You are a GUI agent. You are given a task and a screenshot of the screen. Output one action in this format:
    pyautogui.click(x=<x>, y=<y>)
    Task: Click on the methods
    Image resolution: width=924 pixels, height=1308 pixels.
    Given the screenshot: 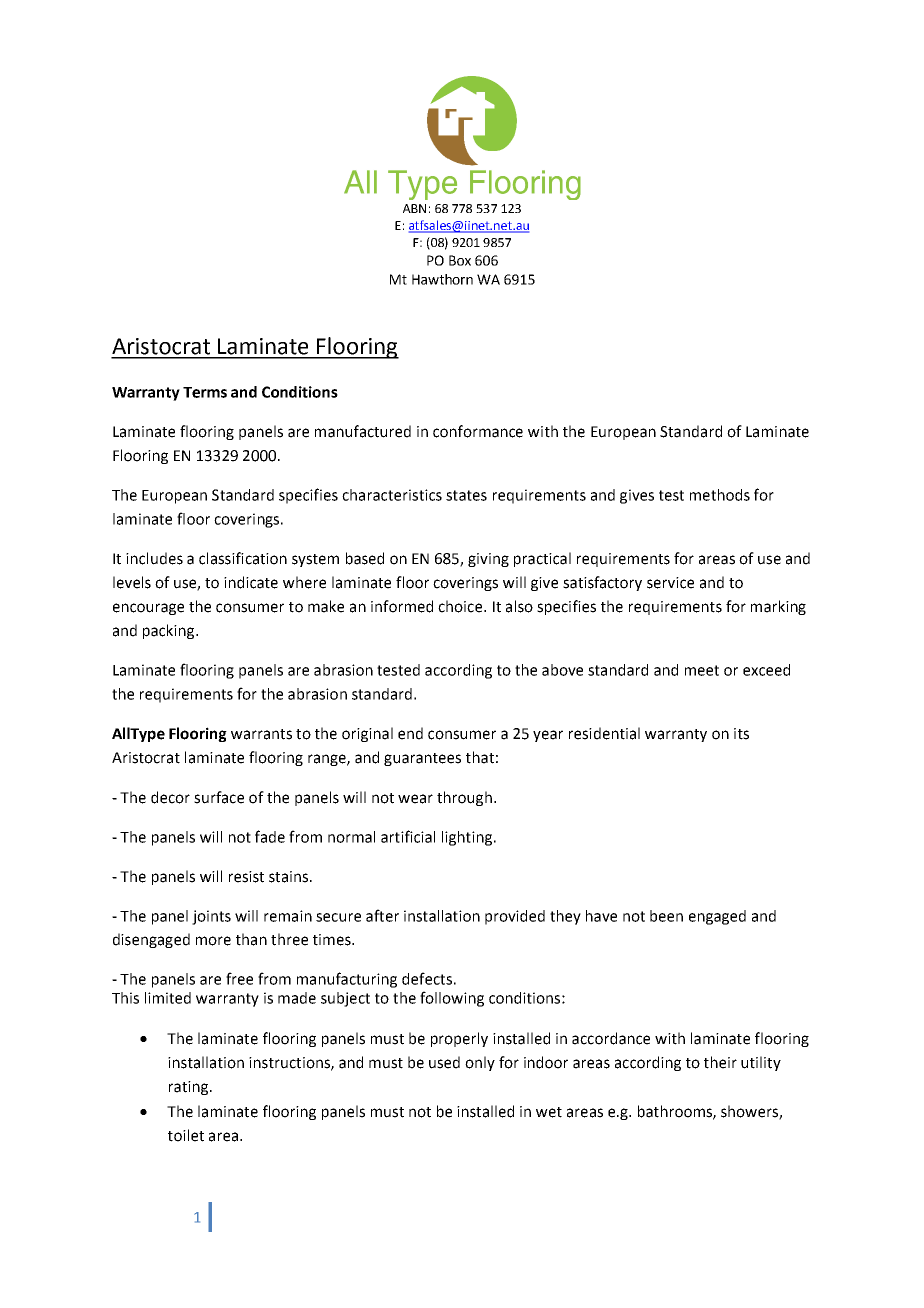 What is the action you would take?
    pyautogui.click(x=720, y=495)
